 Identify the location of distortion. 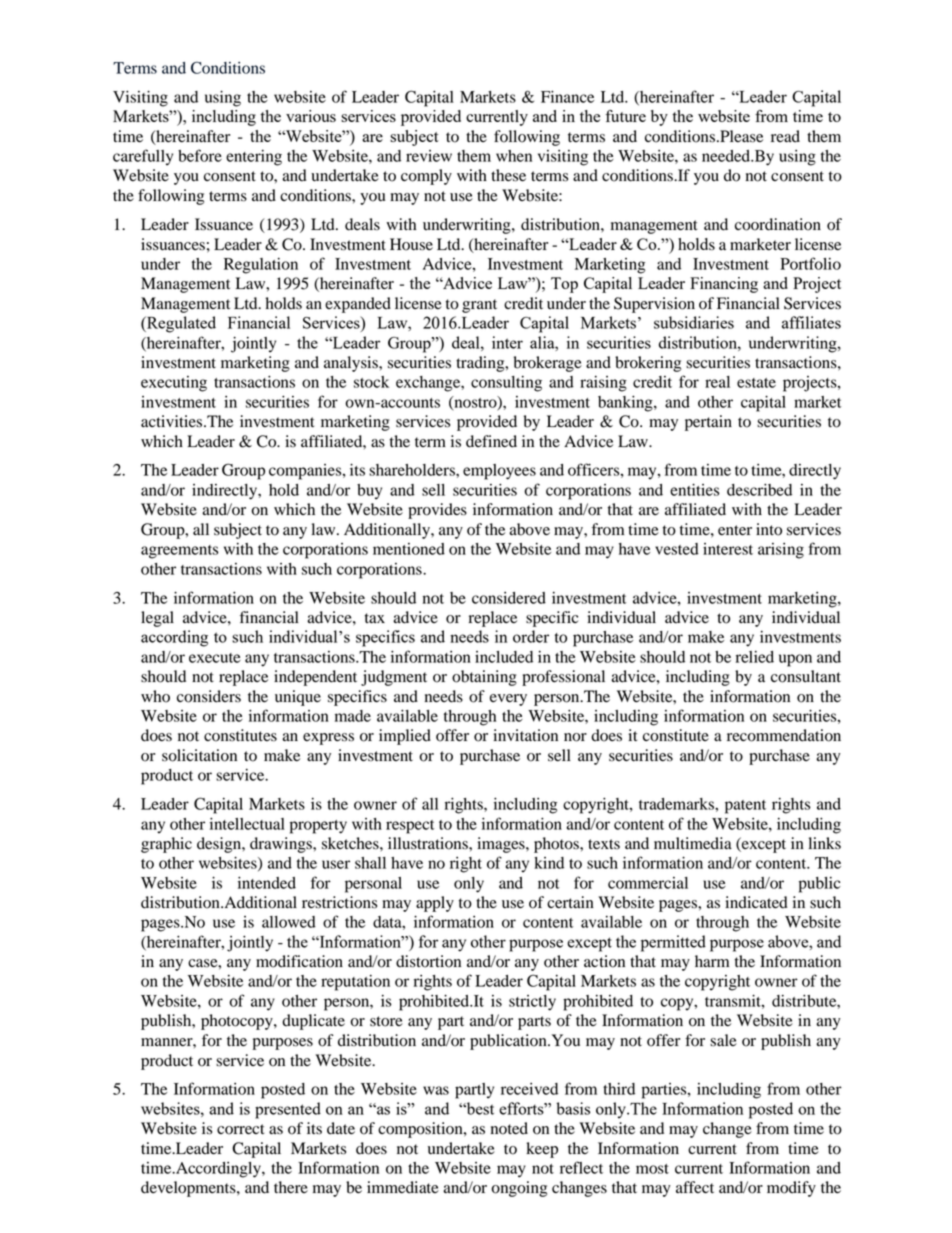
(428, 961).
